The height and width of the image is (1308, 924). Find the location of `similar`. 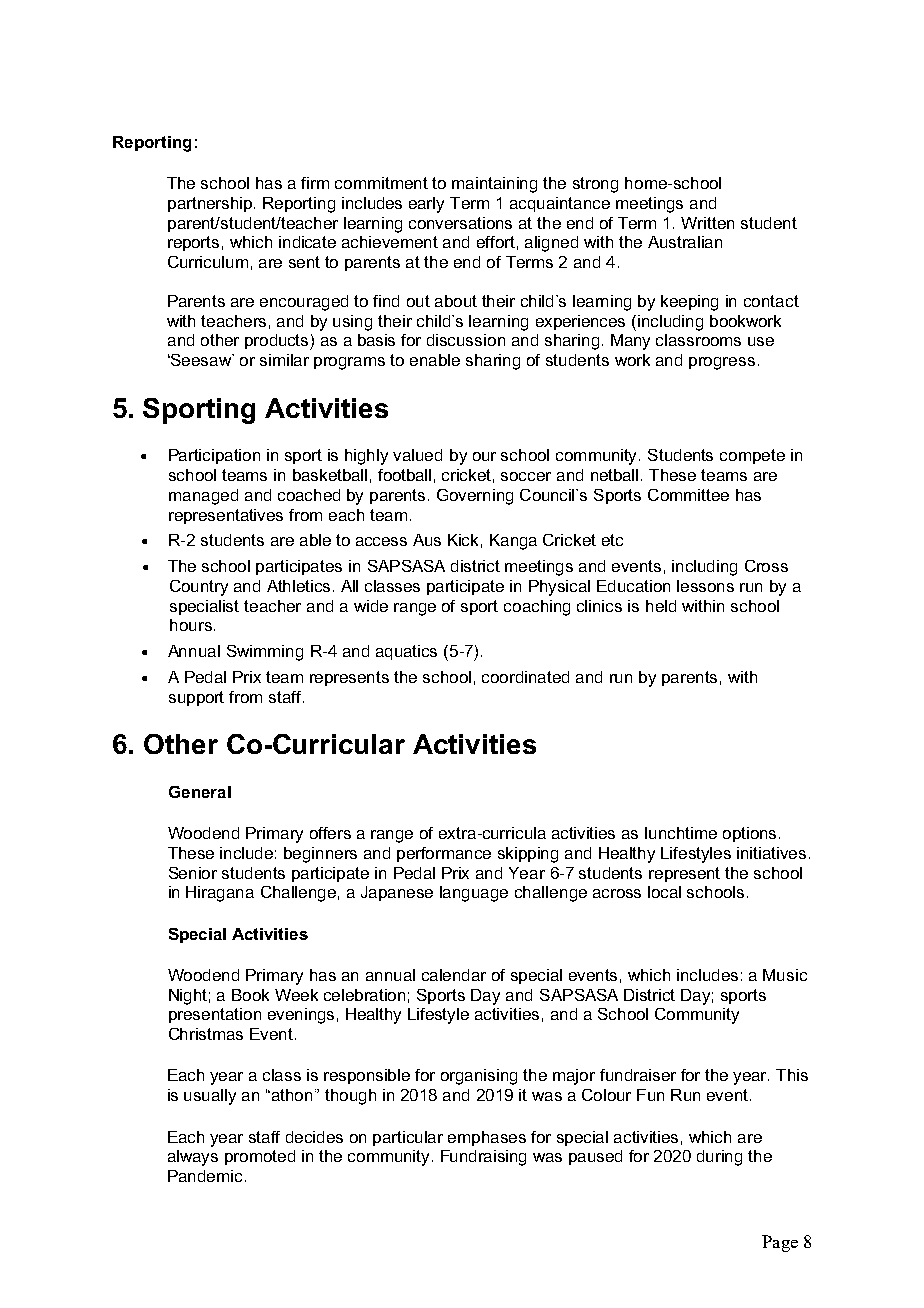

similar is located at coordinates (284, 360).
